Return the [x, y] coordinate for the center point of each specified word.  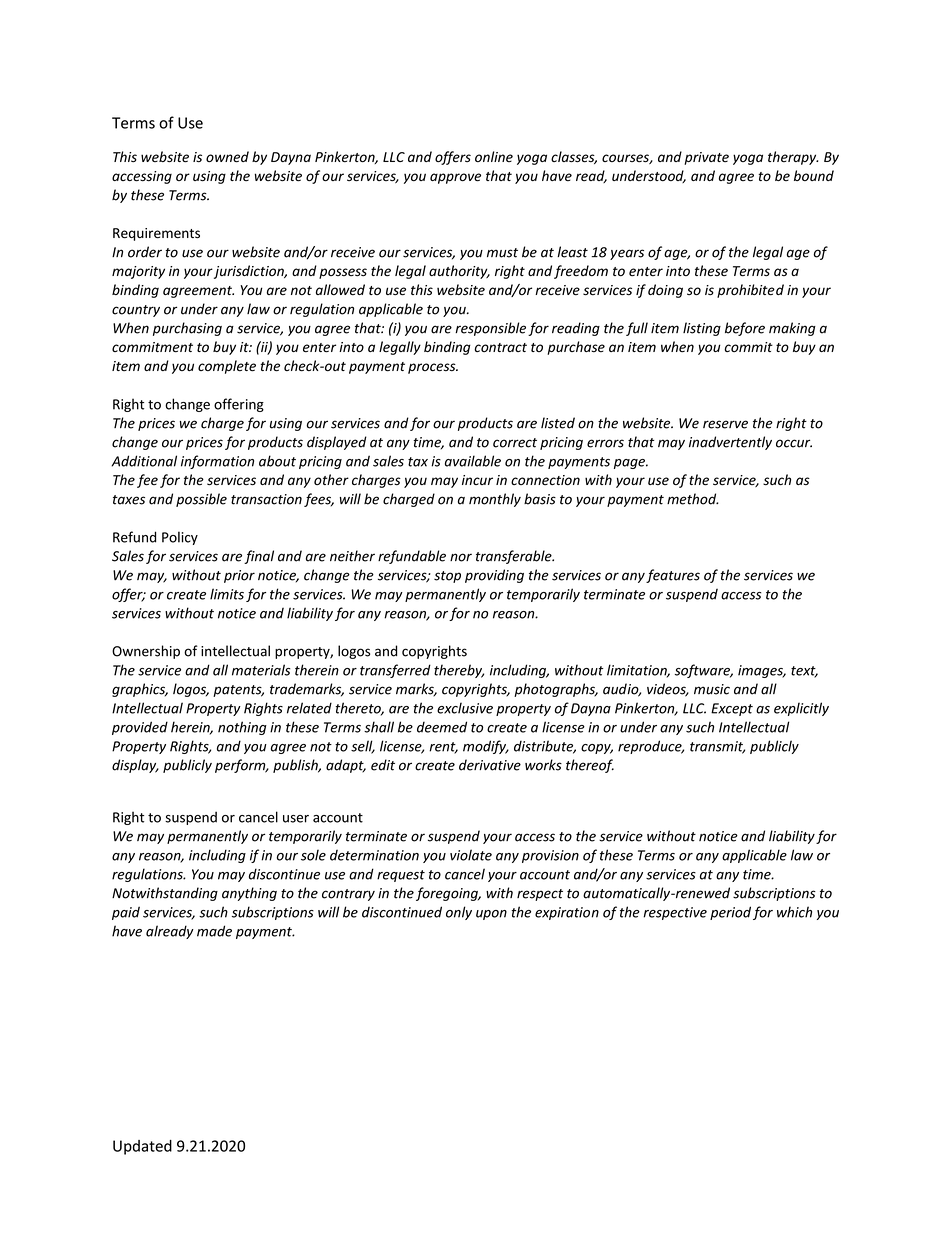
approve [455, 178]
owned [227, 157]
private [706, 158]
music [712, 689]
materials [261, 670]
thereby [459, 671]
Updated [142, 1147]
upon [491, 915]
